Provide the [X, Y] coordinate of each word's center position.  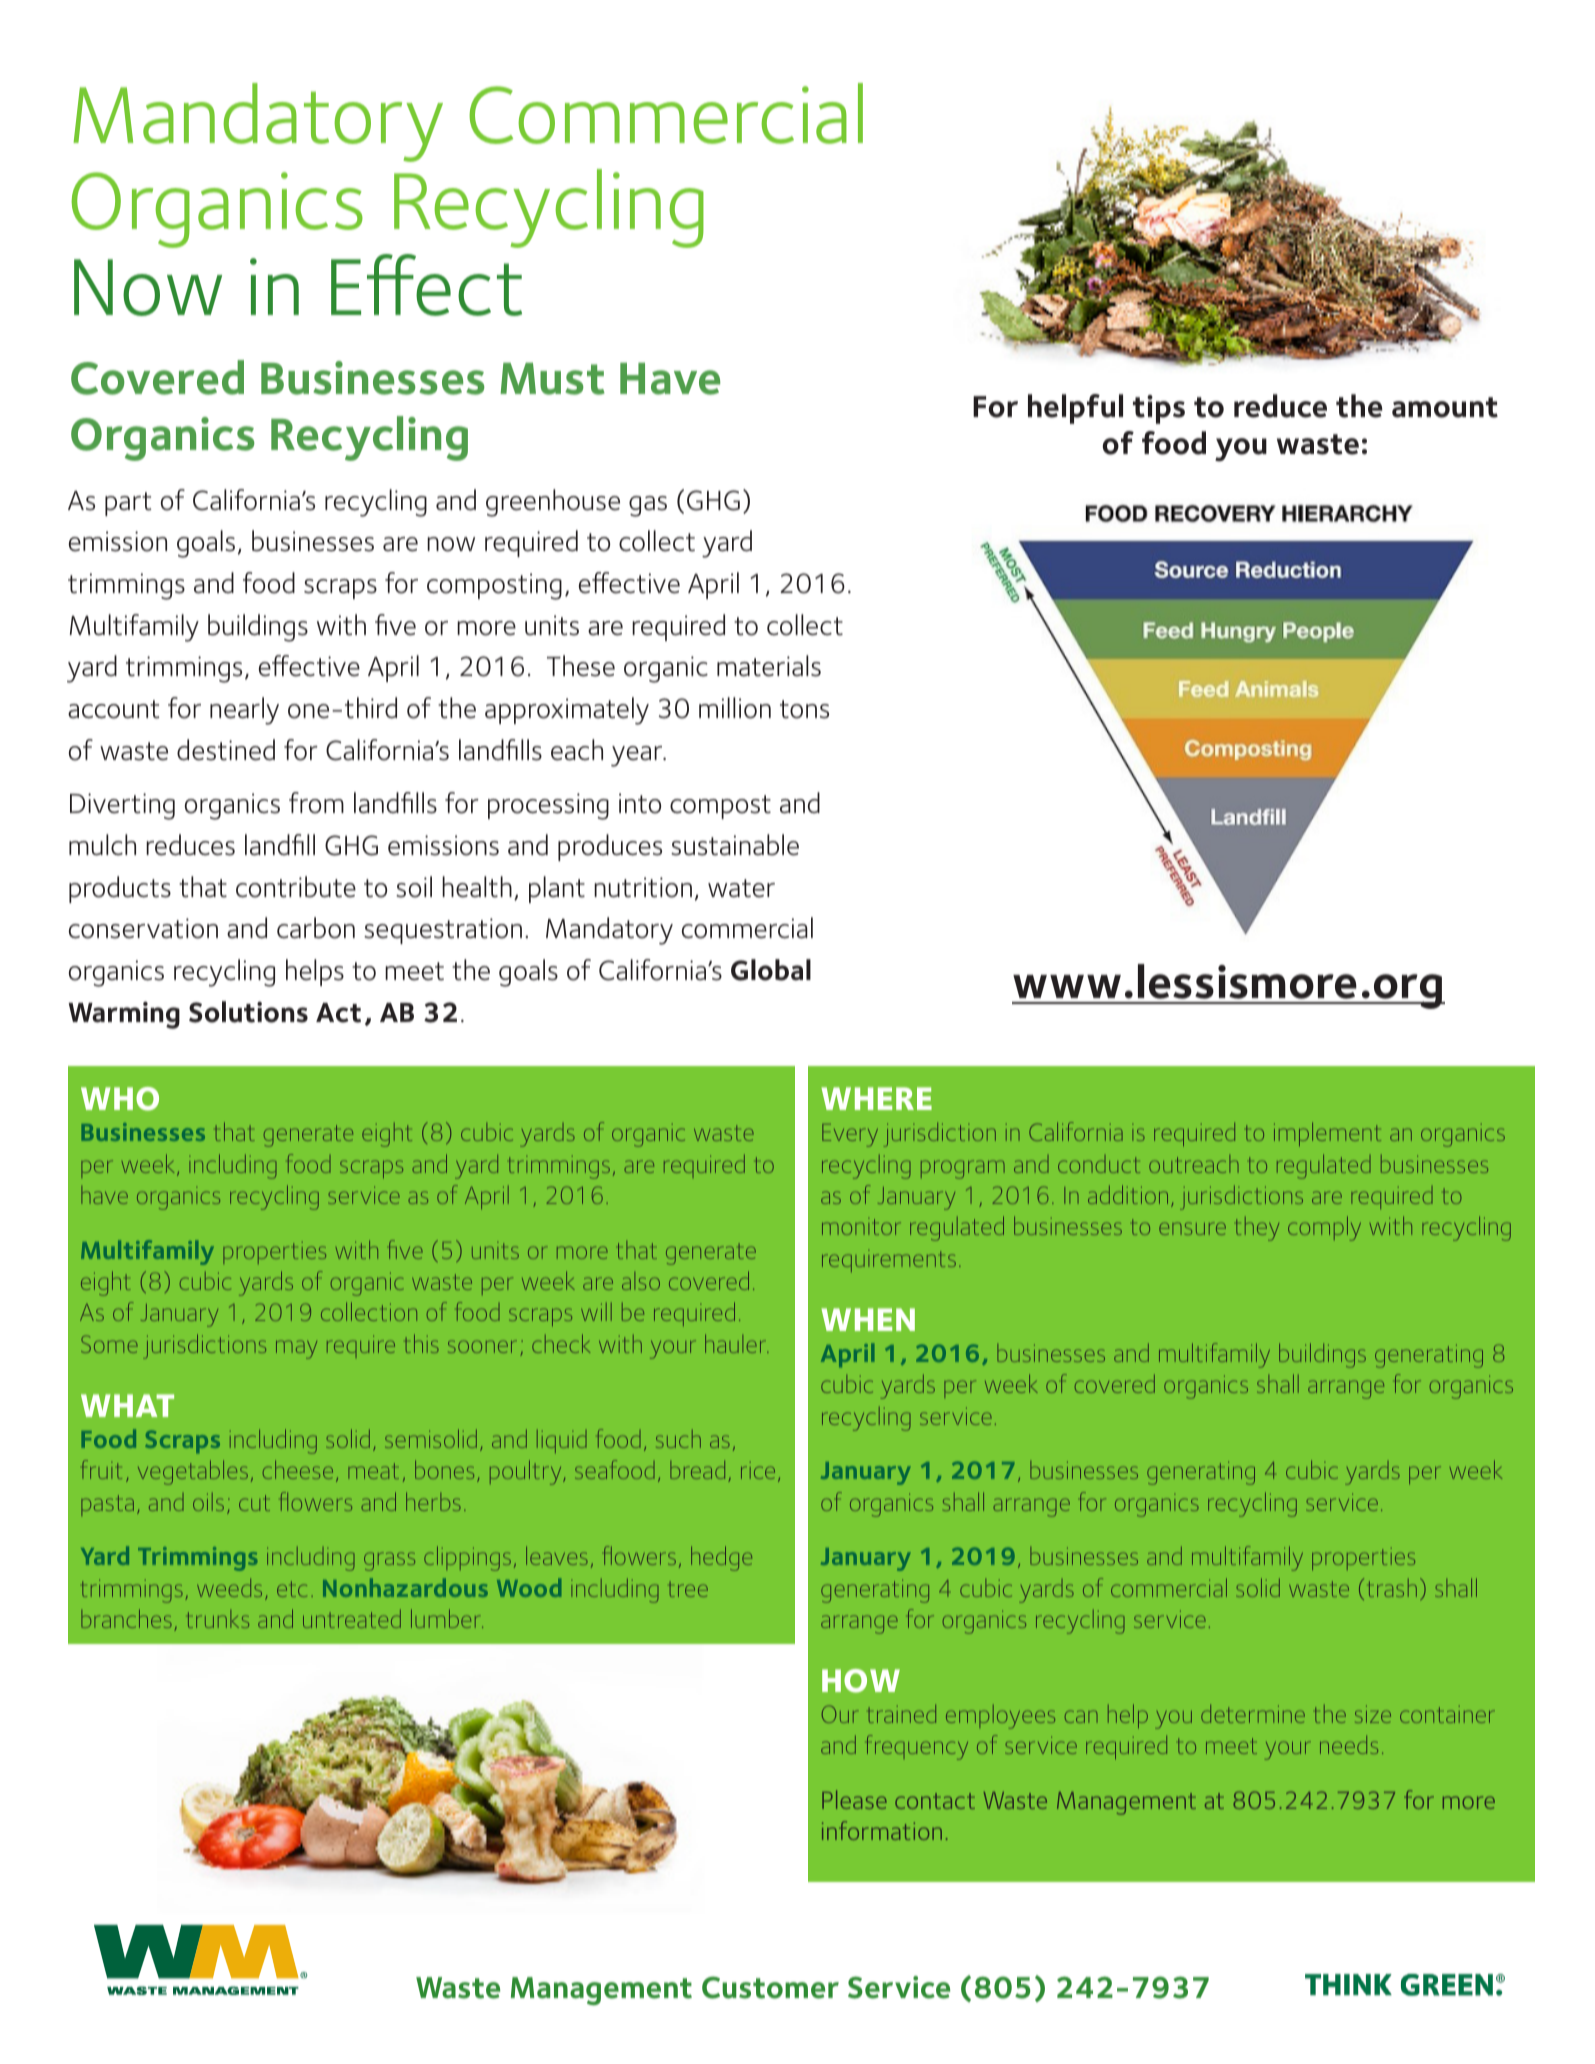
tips [1159, 409]
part [128, 504]
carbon [316, 928]
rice [758, 1470]
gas [648, 506]
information [882, 1830]
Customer [770, 1987]
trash [1392, 1588]
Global [771, 970]
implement [1327, 1134]
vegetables [193, 1472]
